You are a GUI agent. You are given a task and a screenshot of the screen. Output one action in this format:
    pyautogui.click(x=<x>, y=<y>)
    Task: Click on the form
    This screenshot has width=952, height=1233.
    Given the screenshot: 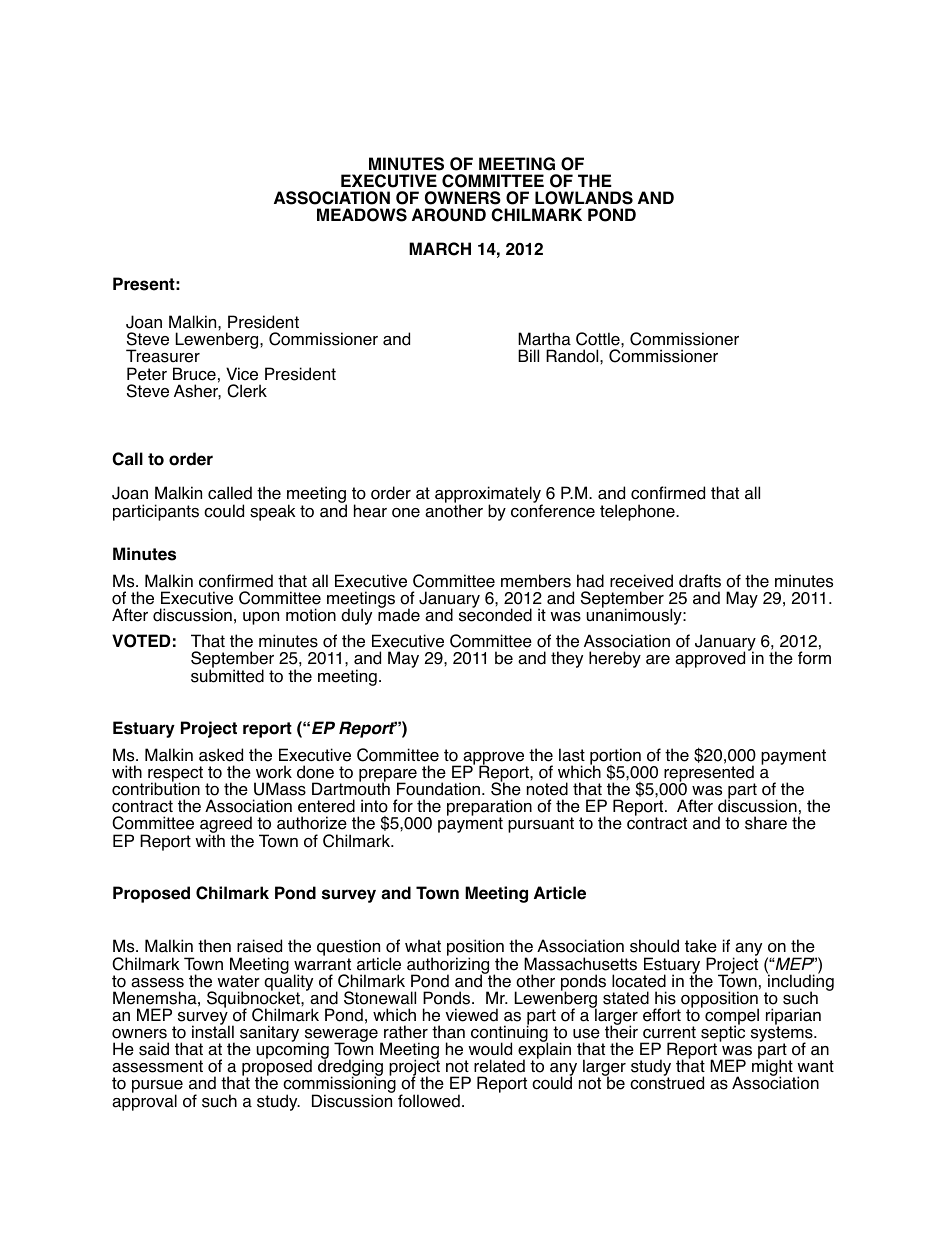 What is the action you would take?
    pyautogui.click(x=814, y=658)
